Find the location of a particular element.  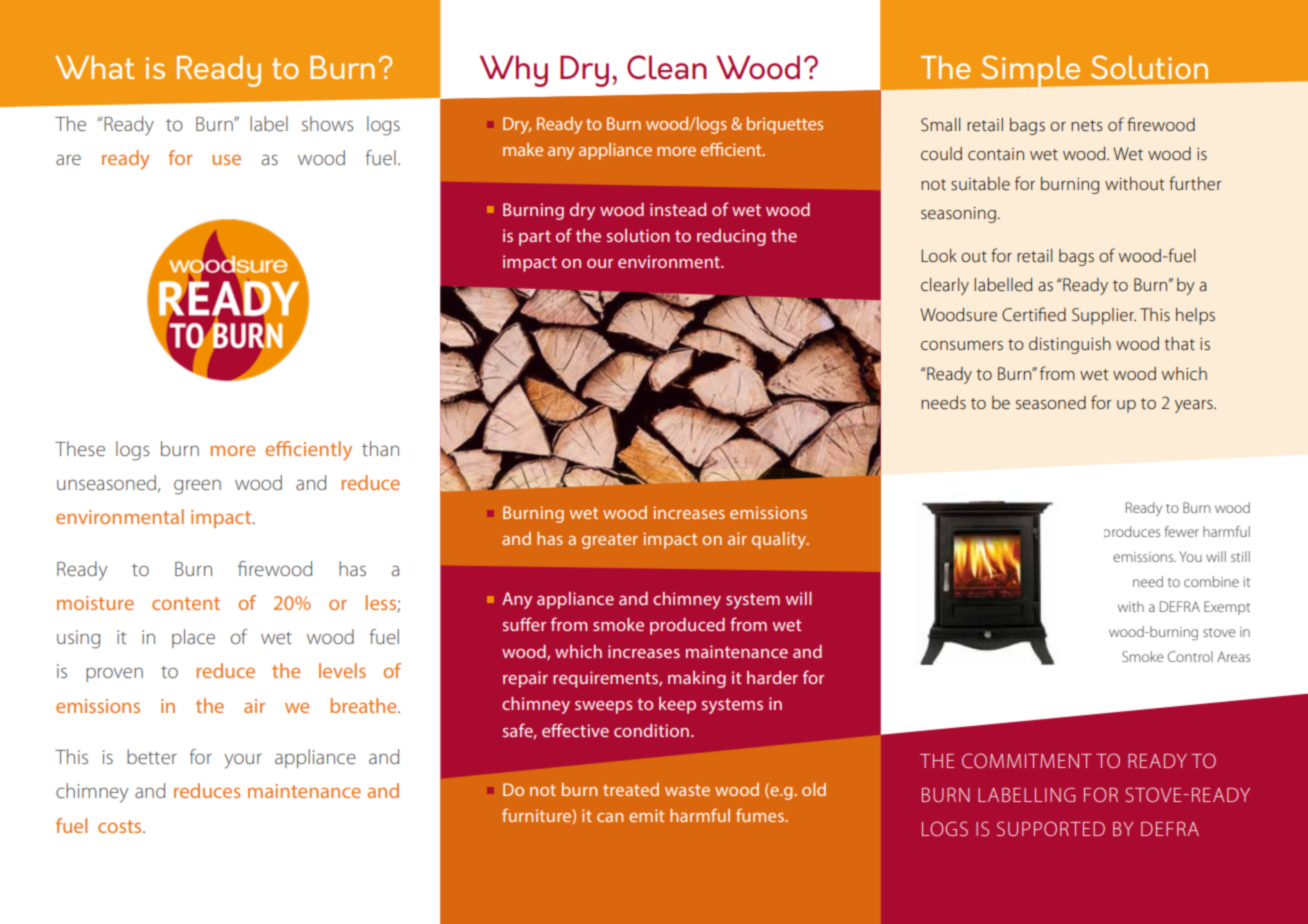

greater is located at coordinates (610, 541).
